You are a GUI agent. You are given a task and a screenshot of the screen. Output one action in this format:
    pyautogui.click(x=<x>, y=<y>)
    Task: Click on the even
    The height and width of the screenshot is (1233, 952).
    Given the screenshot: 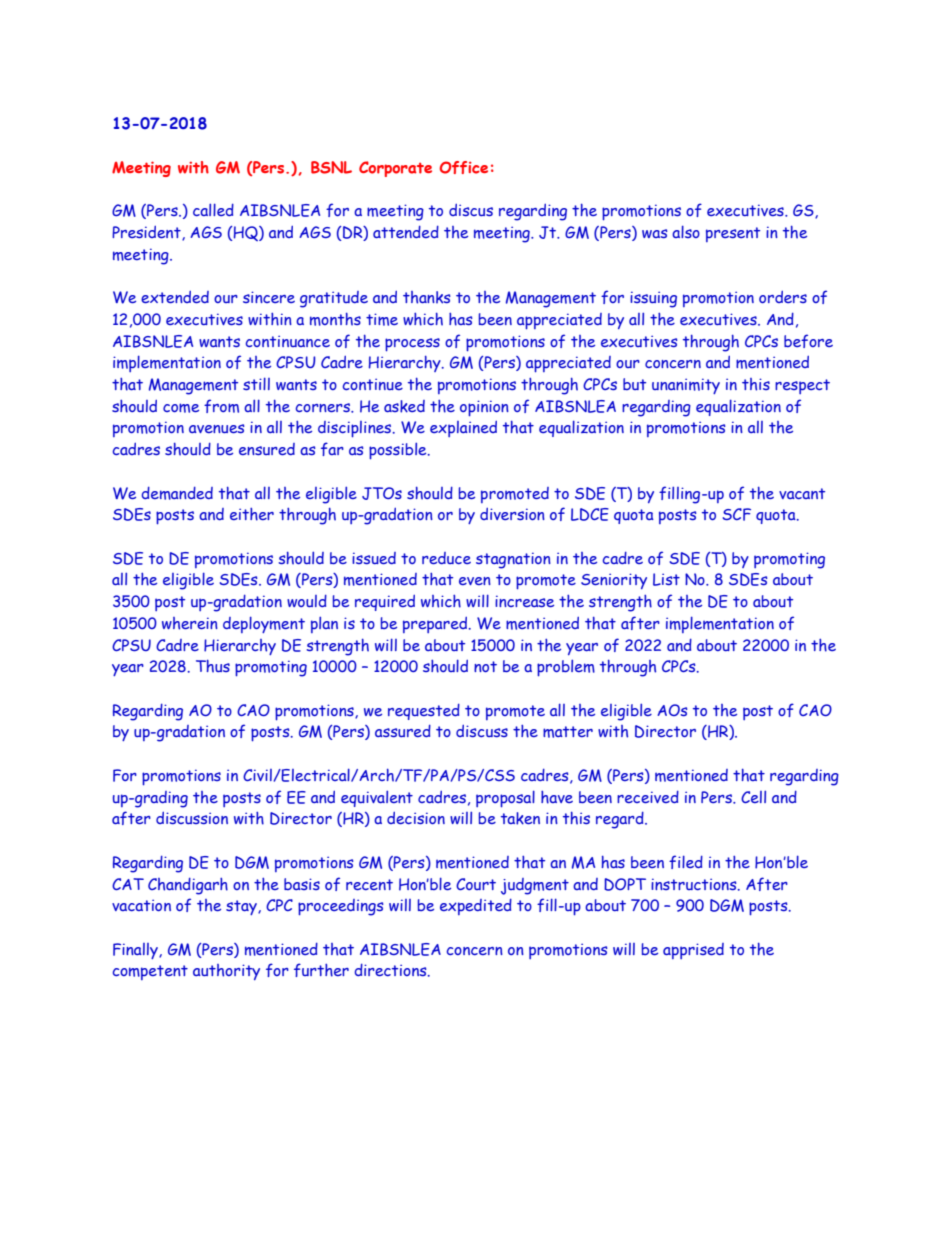 What is the action you would take?
    pyautogui.click(x=475, y=581)
